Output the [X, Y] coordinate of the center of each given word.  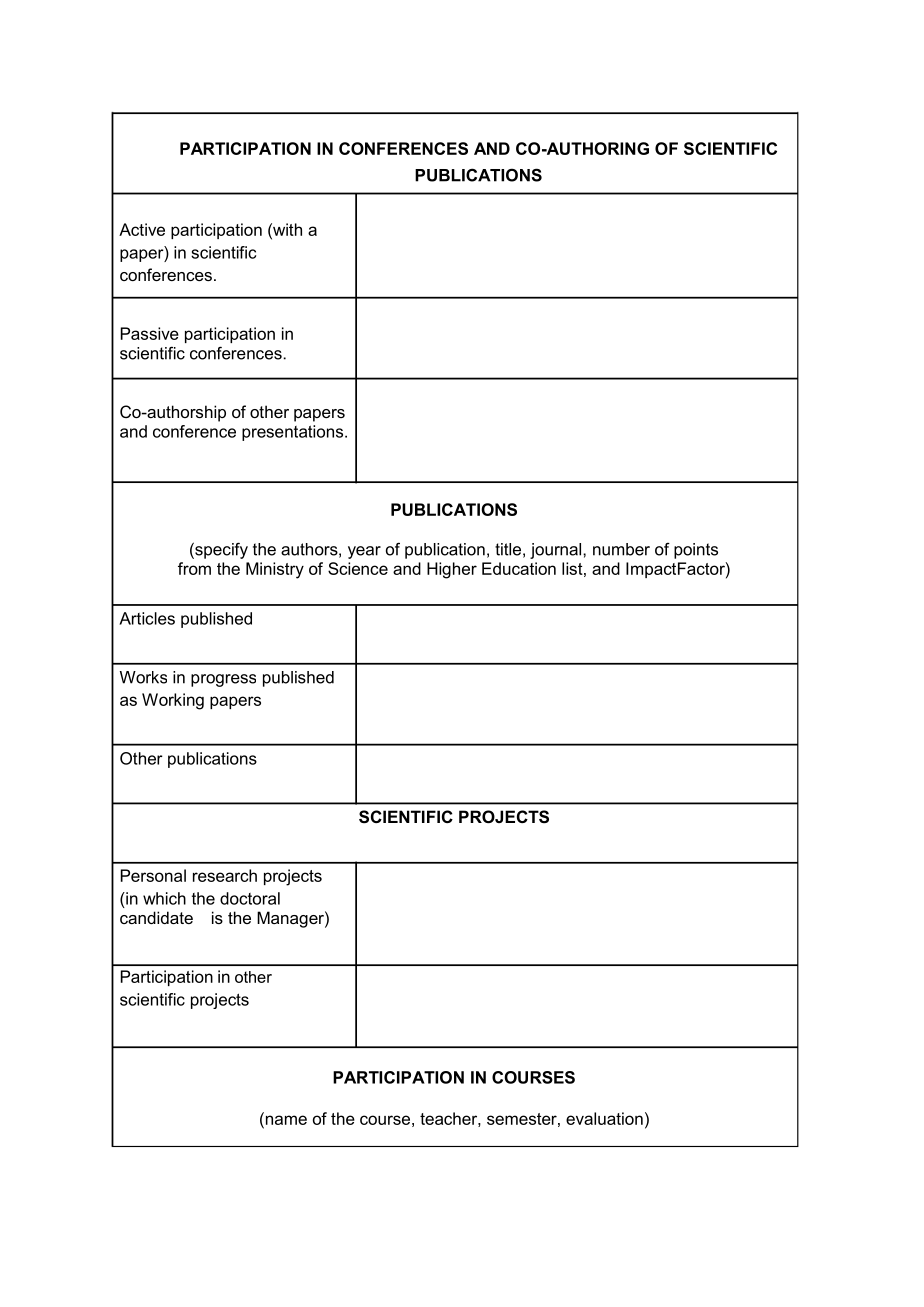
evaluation [604, 1118]
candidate [156, 917]
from [194, 568]
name [285, 1119]
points [696, 551]
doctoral [250, 898]
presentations [294, 433]
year [364, 552]
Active [142, 229]
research [225, 875]
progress [223, 680]
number [621, 549]
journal [557, 551]
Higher [452, 570]
